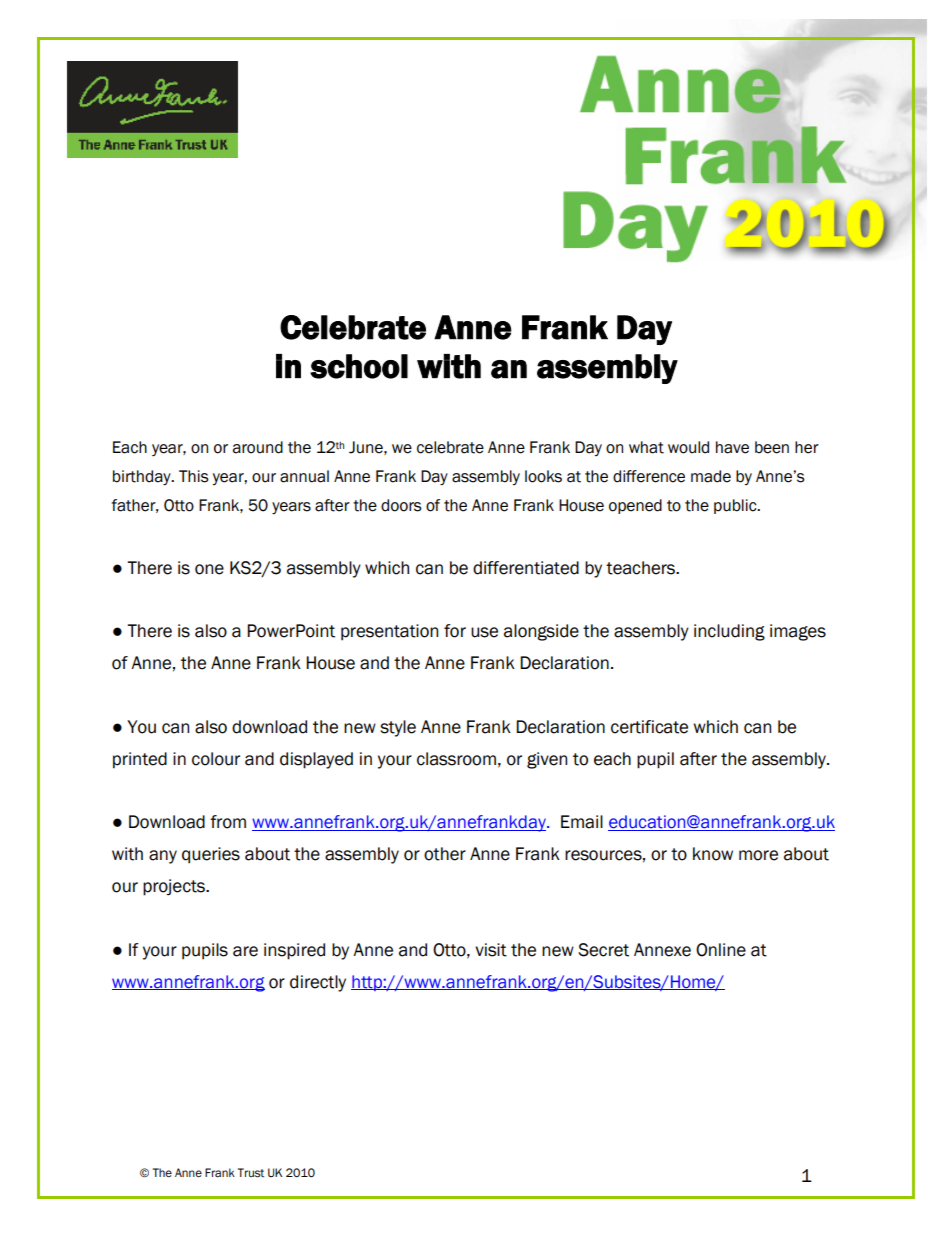  What do you see at coordinates (258, 447) in the page?
I see `around` at bounding box center [258, 447].
